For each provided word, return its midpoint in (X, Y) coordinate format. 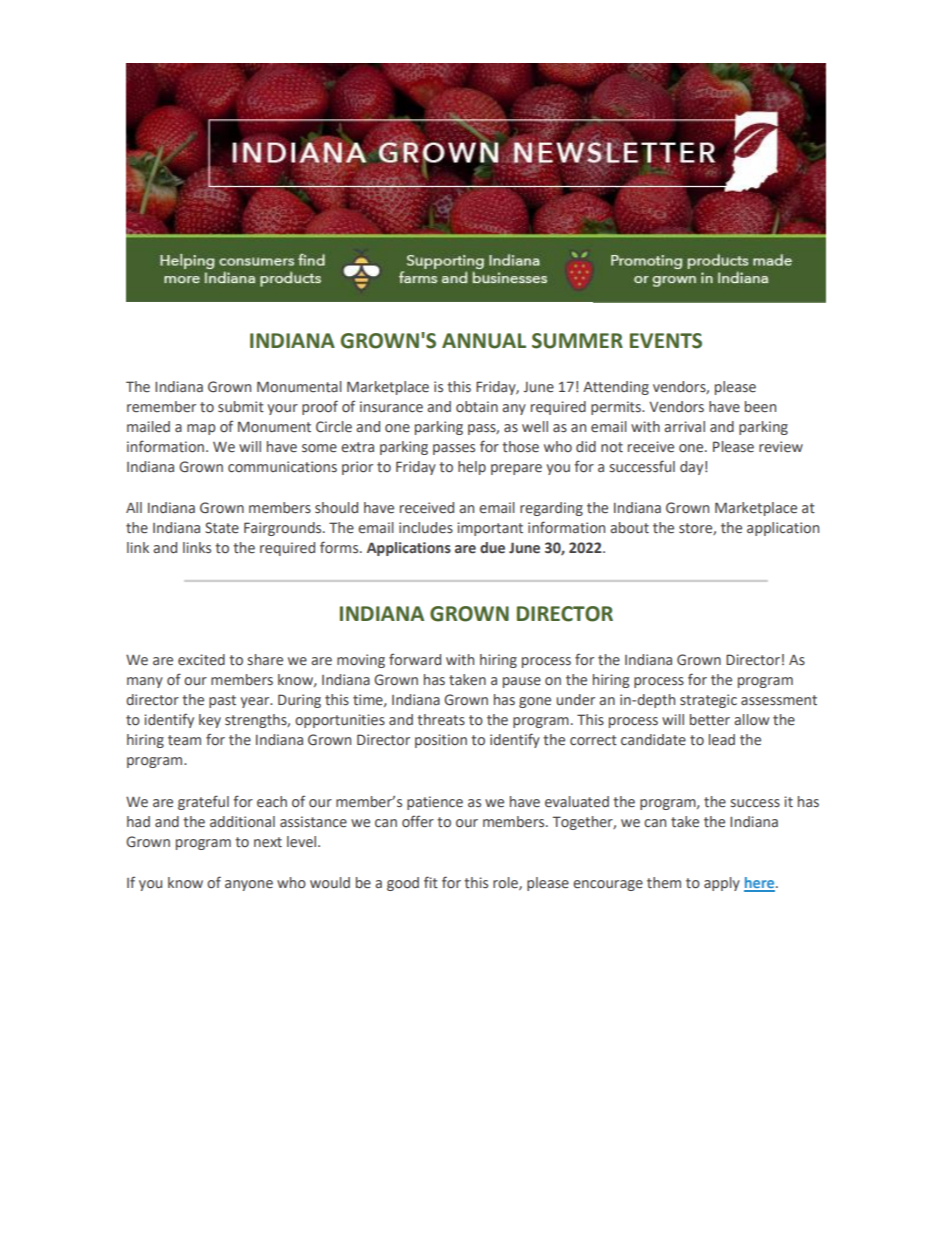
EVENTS (666, 341)
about (629, 528)
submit (241, 407)
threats (441, 720)
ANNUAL (484, 341)
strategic (708, 701)
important (490, 529)
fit (431, 882)
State (222, 528)
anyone (249, 885)
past (222, 701)
